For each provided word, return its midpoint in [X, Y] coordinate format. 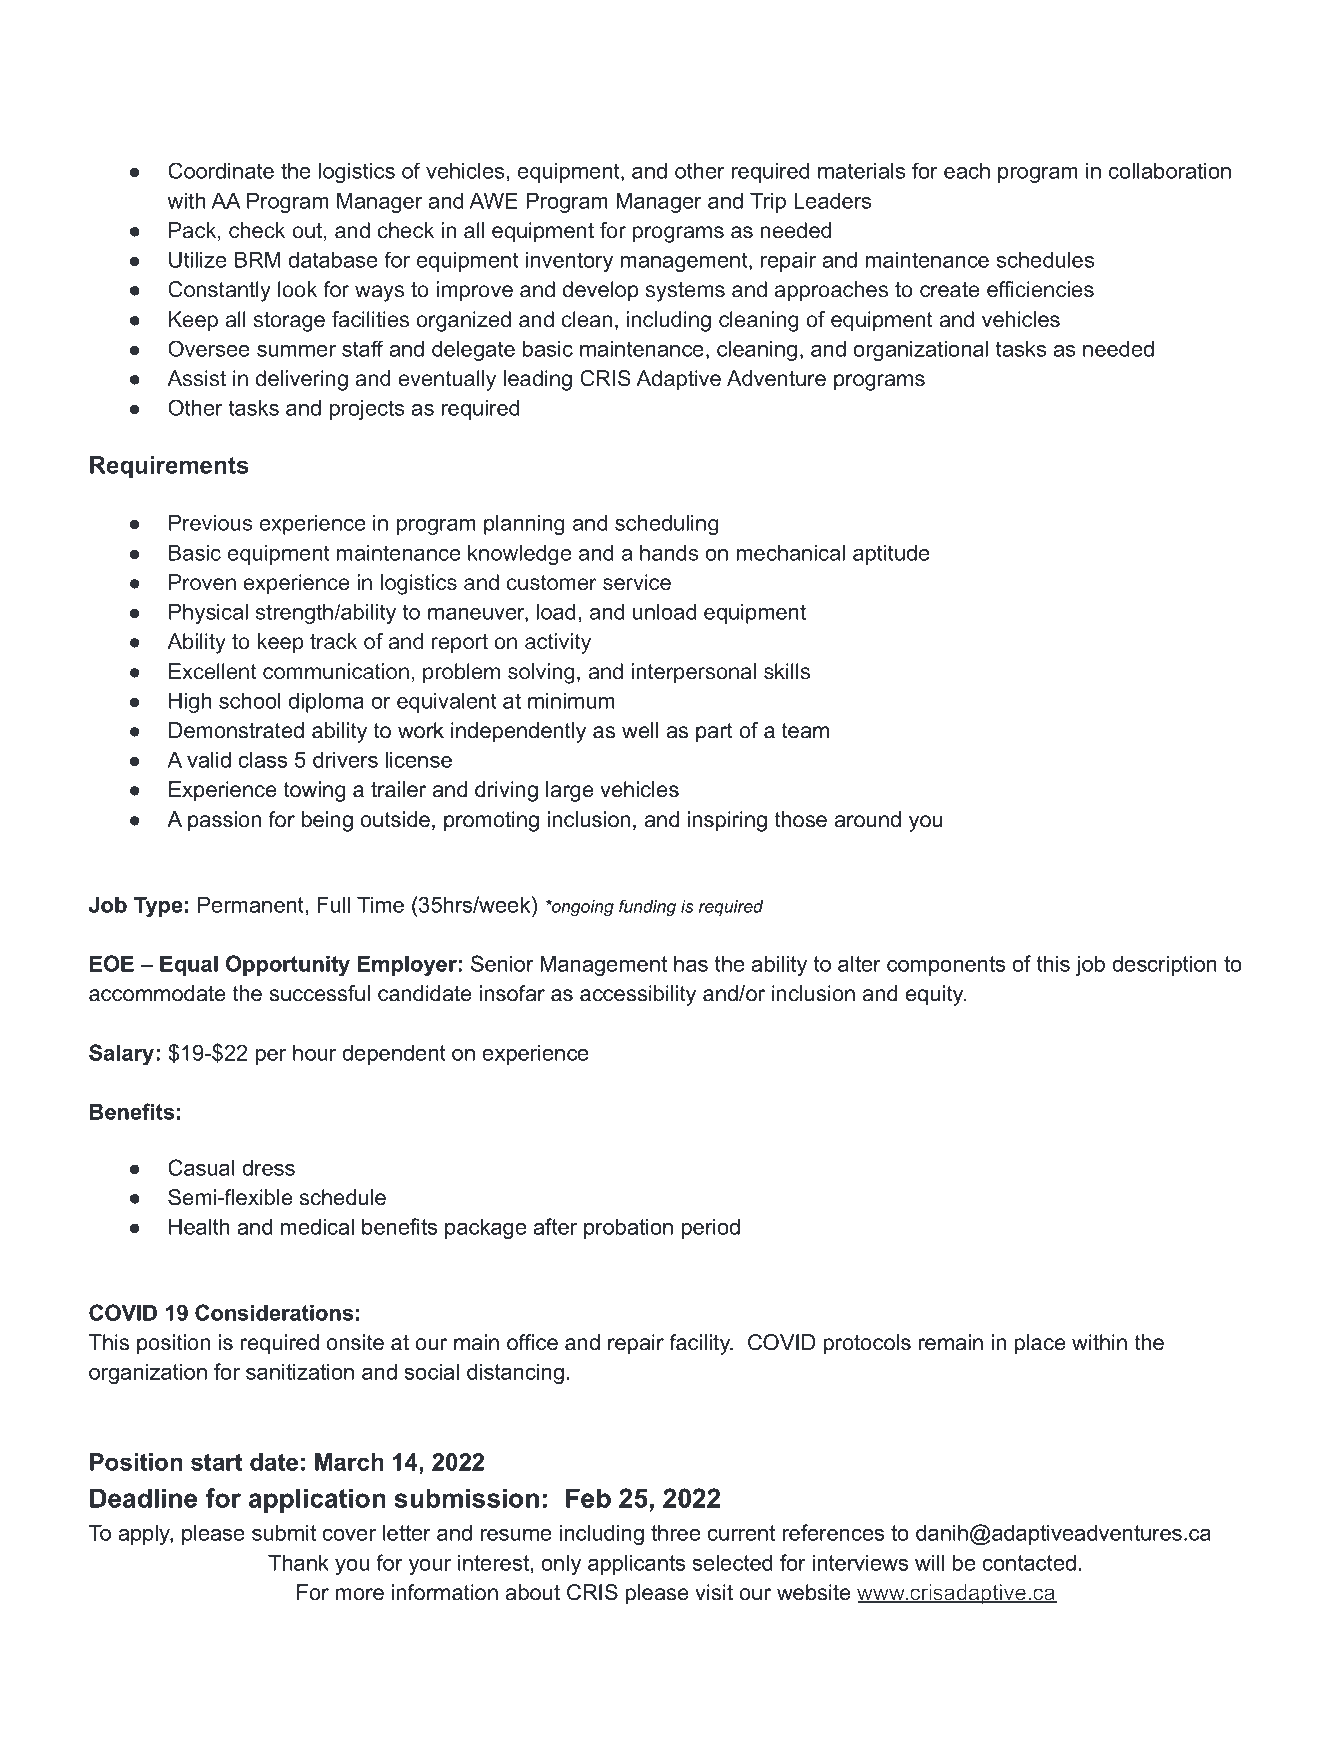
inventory [569, 262]
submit [284, 1532]
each [967, 171]
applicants [636, 1564]
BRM [257, 260]
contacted [1029, 1562]
